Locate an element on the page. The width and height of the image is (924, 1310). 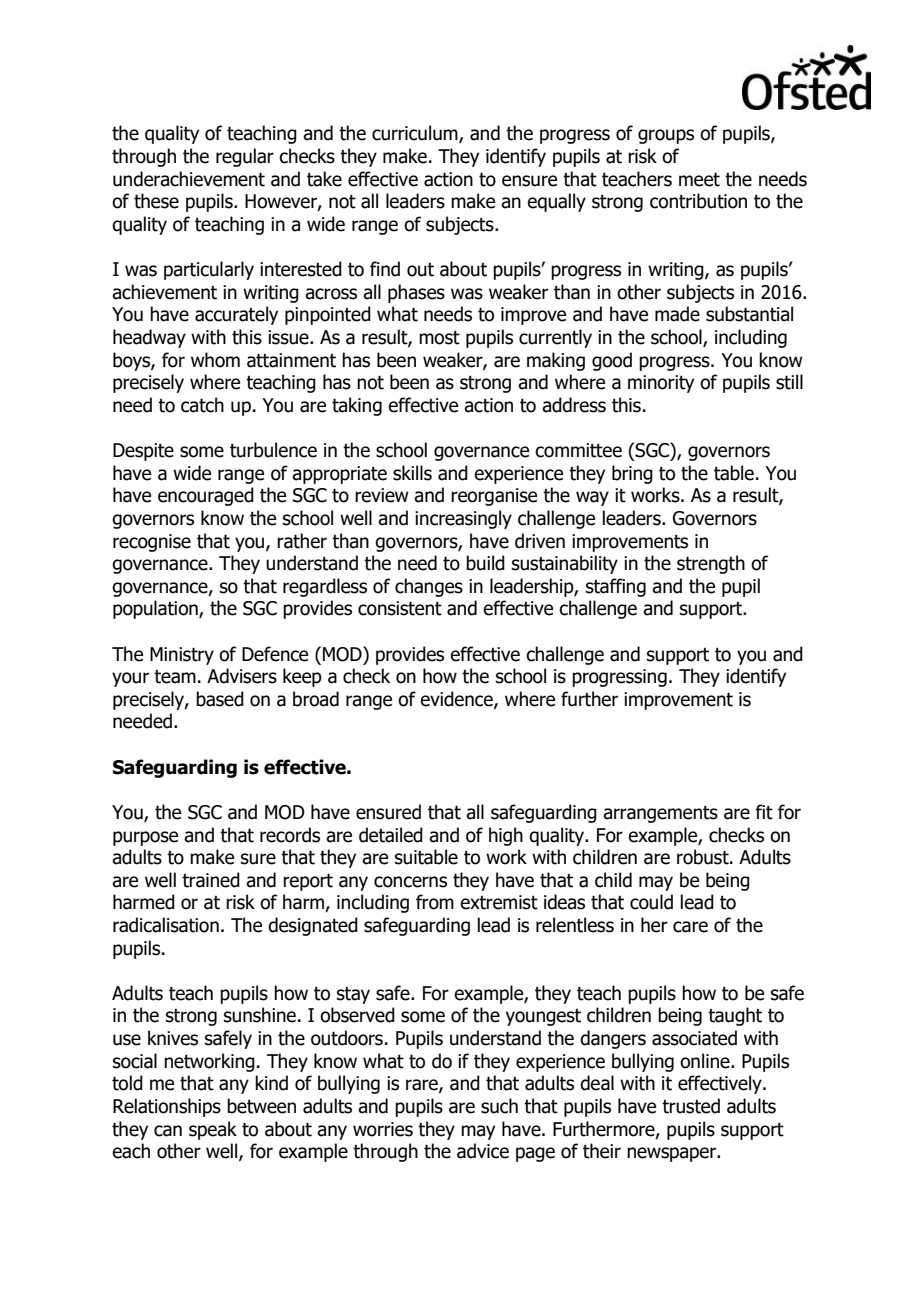
whom is located at coordinates (215, 360).
